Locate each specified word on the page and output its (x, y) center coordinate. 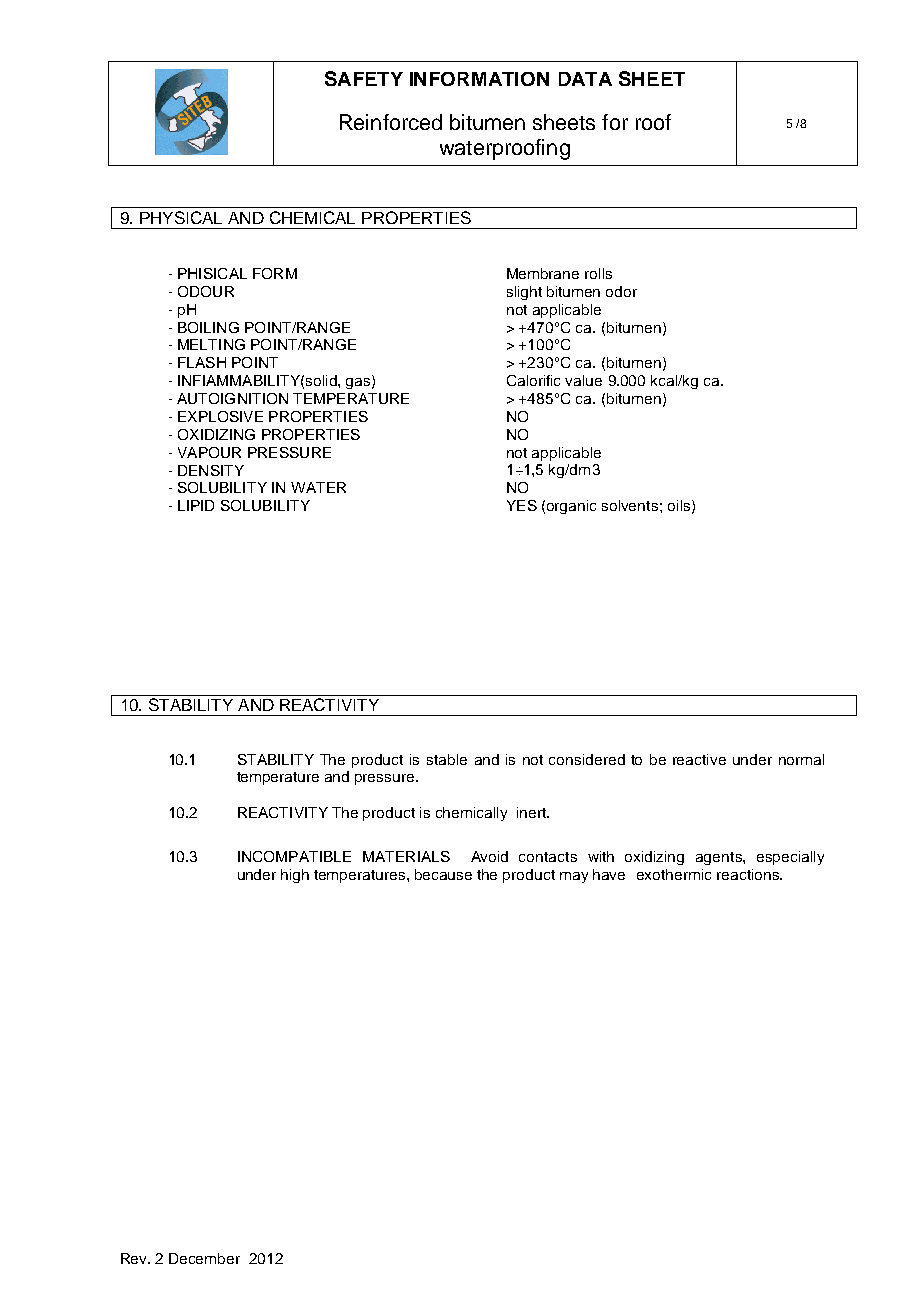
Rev (135, 1258)
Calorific (533, 380)
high (295, 876)
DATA (585, 79)
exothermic (674, 874)
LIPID (196, 505)
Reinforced (391, 122)
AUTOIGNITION (232, 398)
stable (447, 759)
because (443, 874)
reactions (749, 874)
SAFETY (364, 78)
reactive (699, 759)
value (583, 380)
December (204, 1258)
